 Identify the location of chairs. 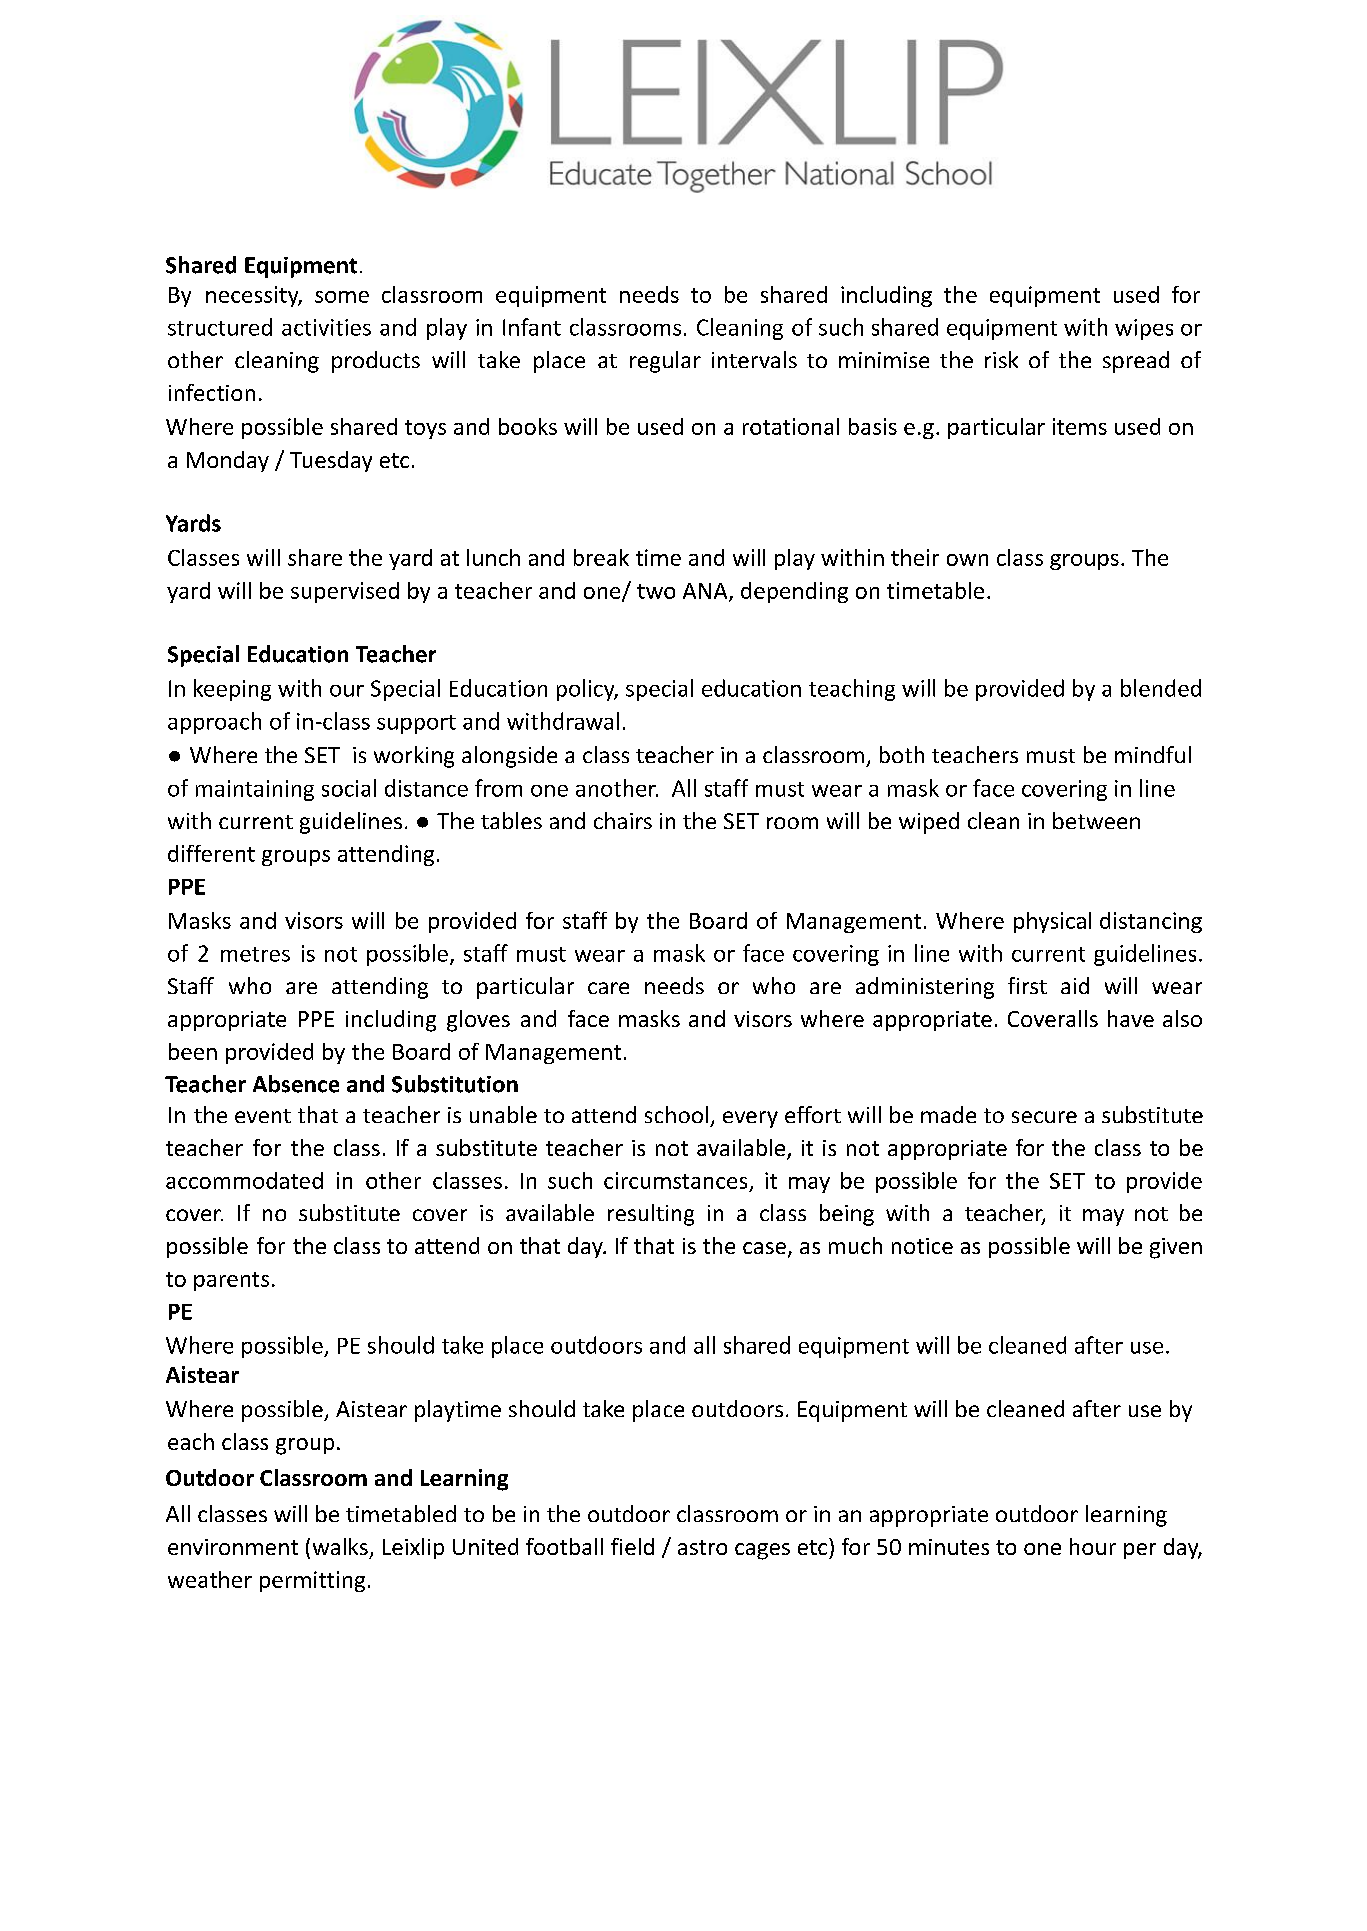
(623, 820).
